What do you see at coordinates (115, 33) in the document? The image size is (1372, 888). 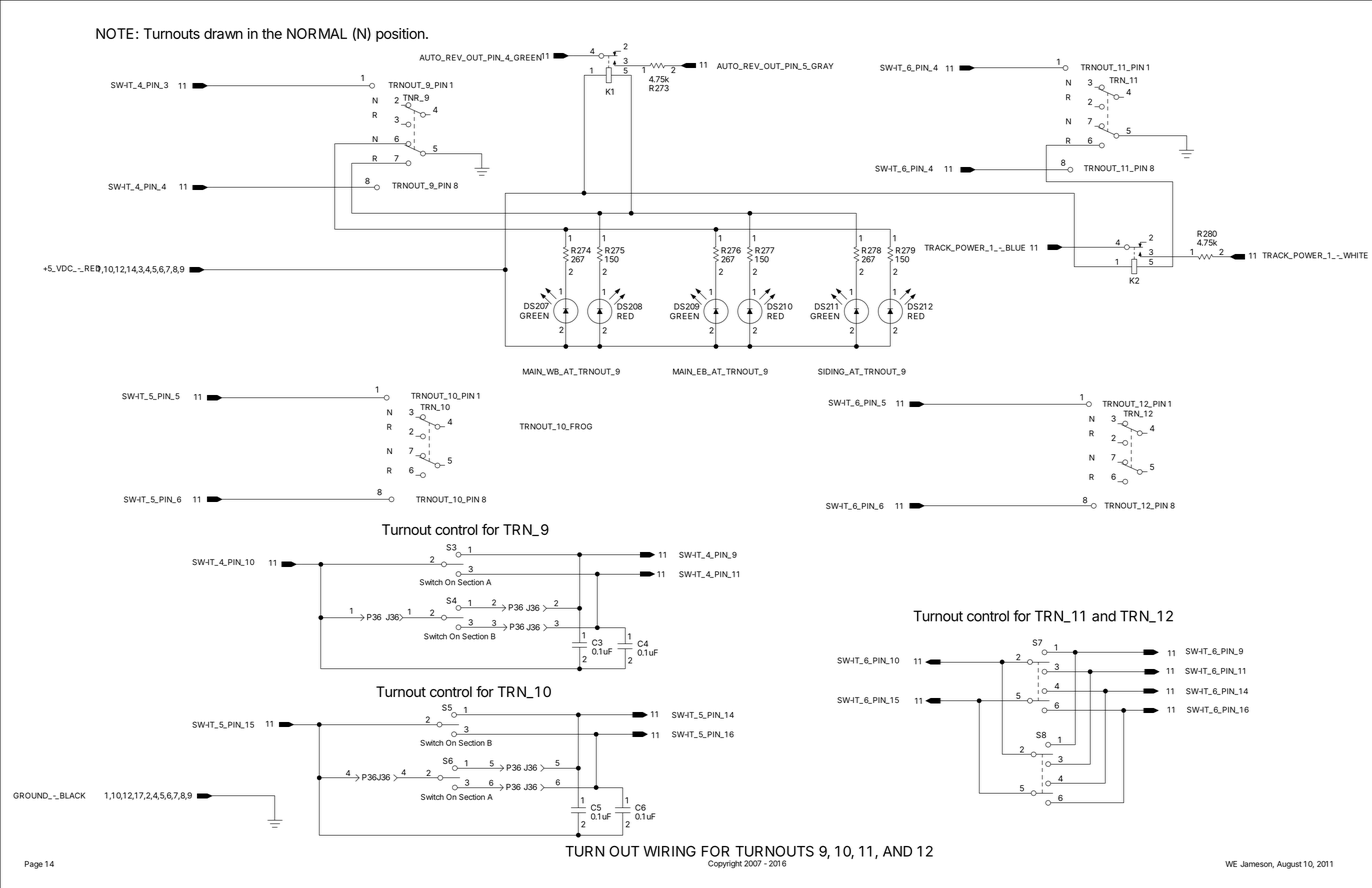 I see `NOTE` at bounding box center [115, 33].
